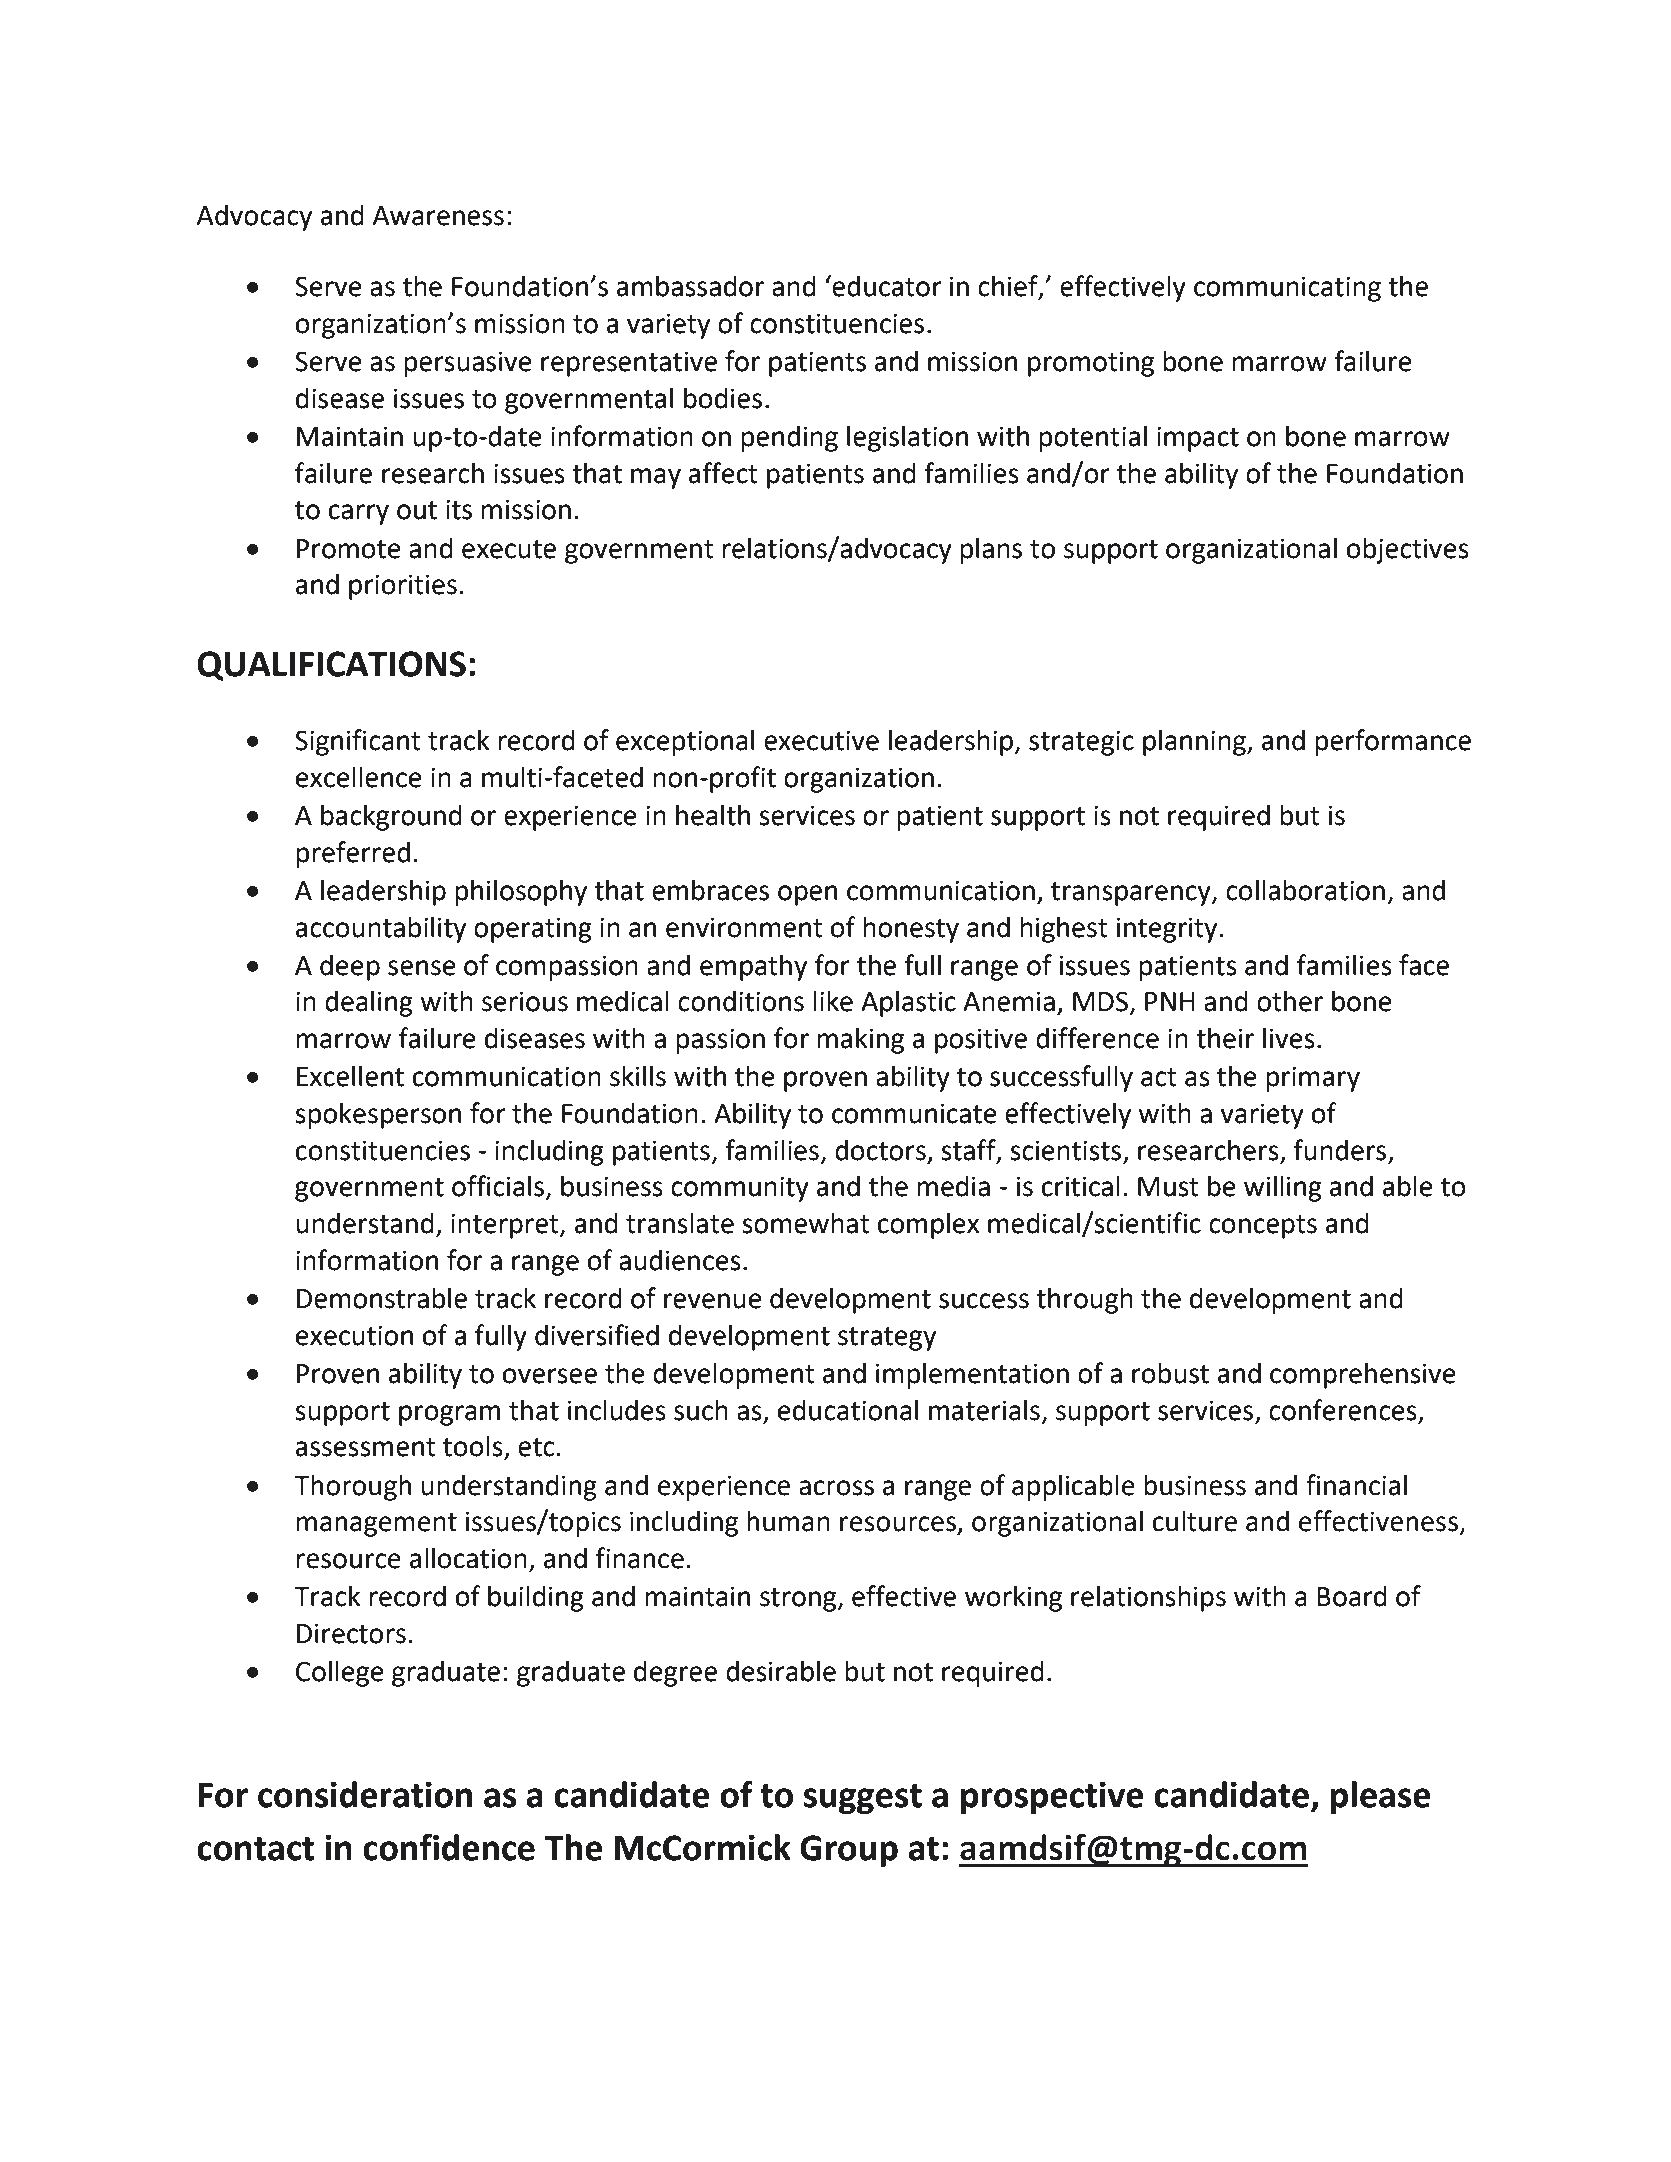 The image size is (1671, 2162). Describe the element at coordinates (365, 1794) in the page. I see `consideration` at that location.
